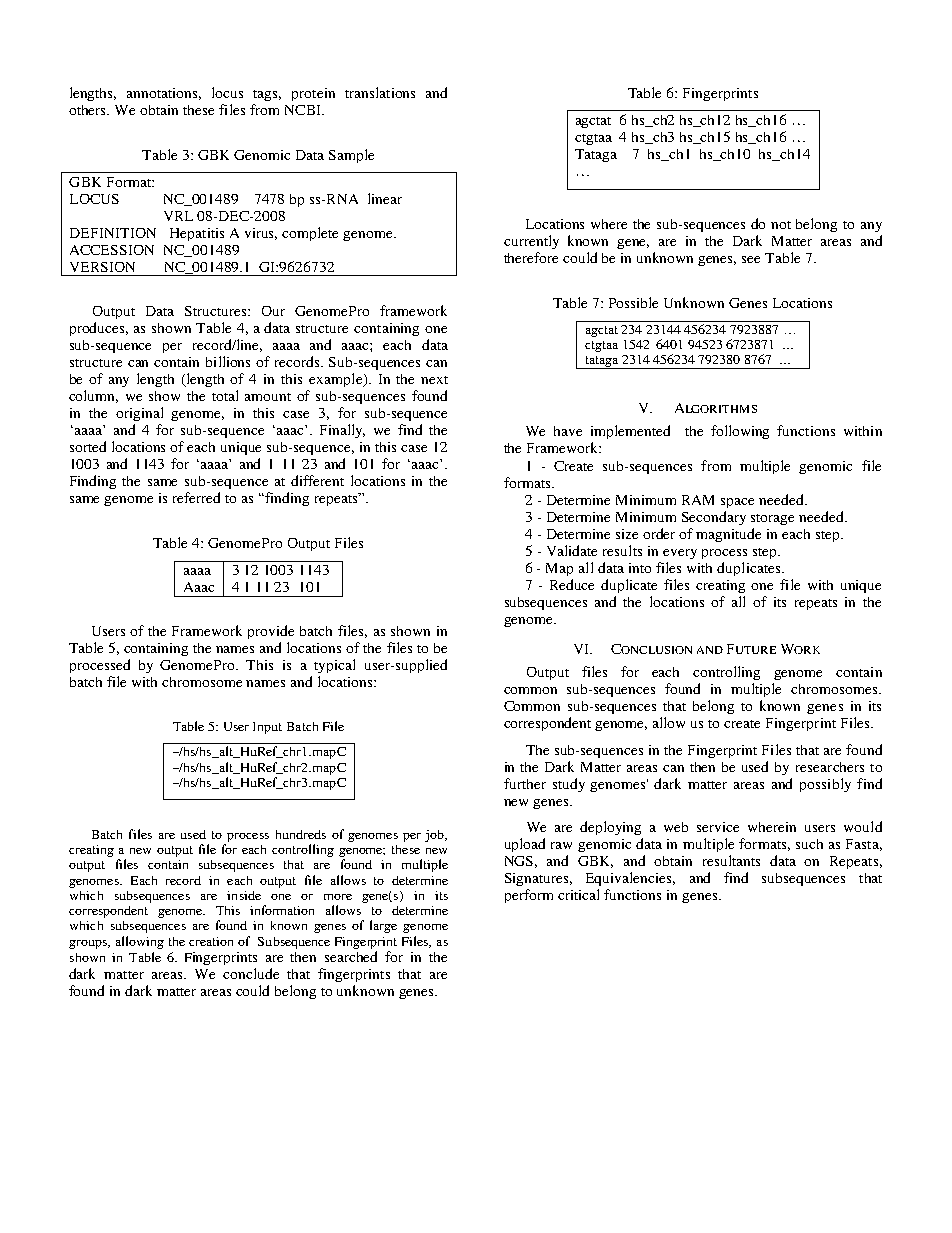  What do you see at coordinates (731, 860) in the screenshot?
I see `resultants` at bounding box center [731, 860].
